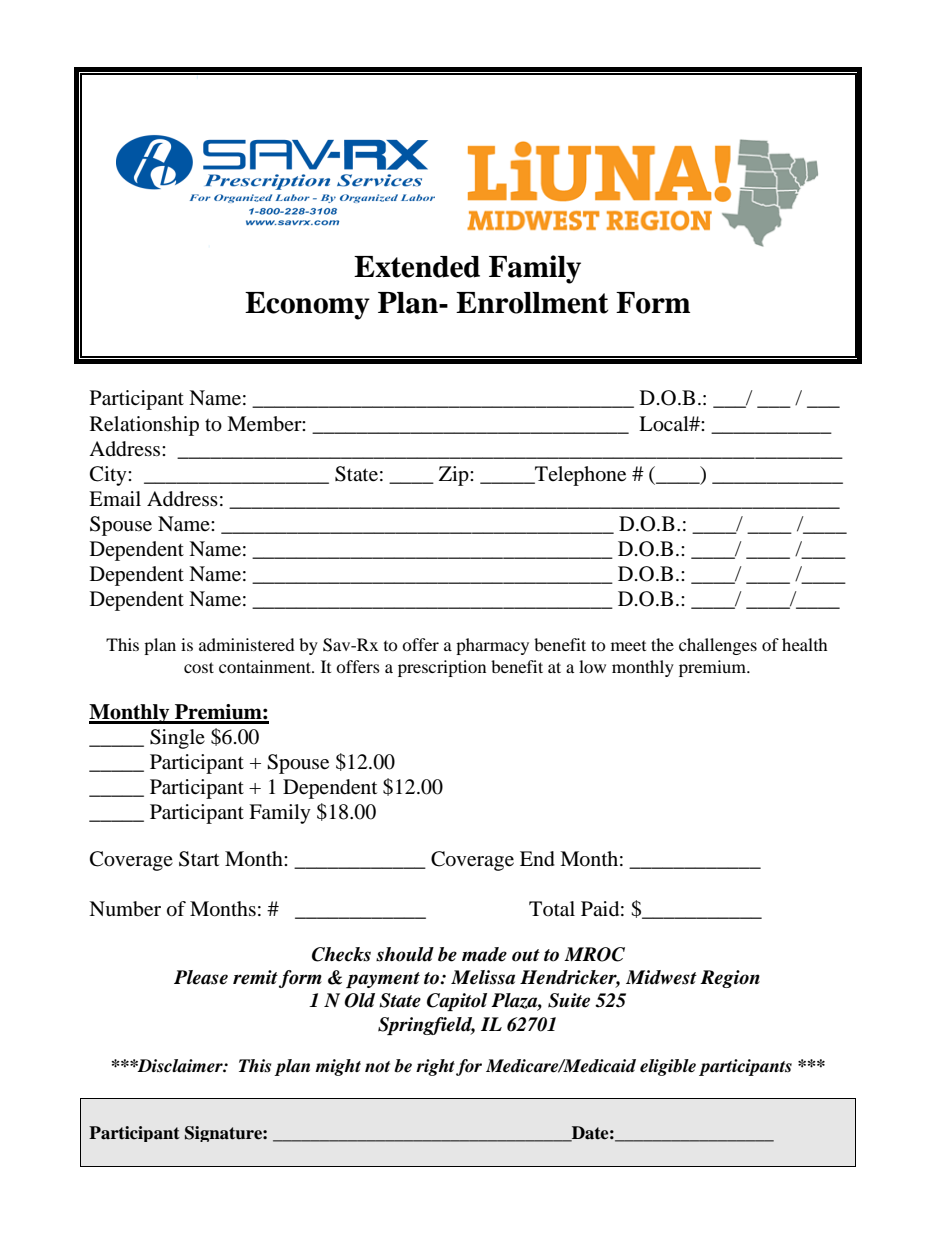 This screenshot has height=1233, width=952. What do you see at coordinates (455, 476) in the screenshot?
I see `Zip` at bounding box center [455, 476].
